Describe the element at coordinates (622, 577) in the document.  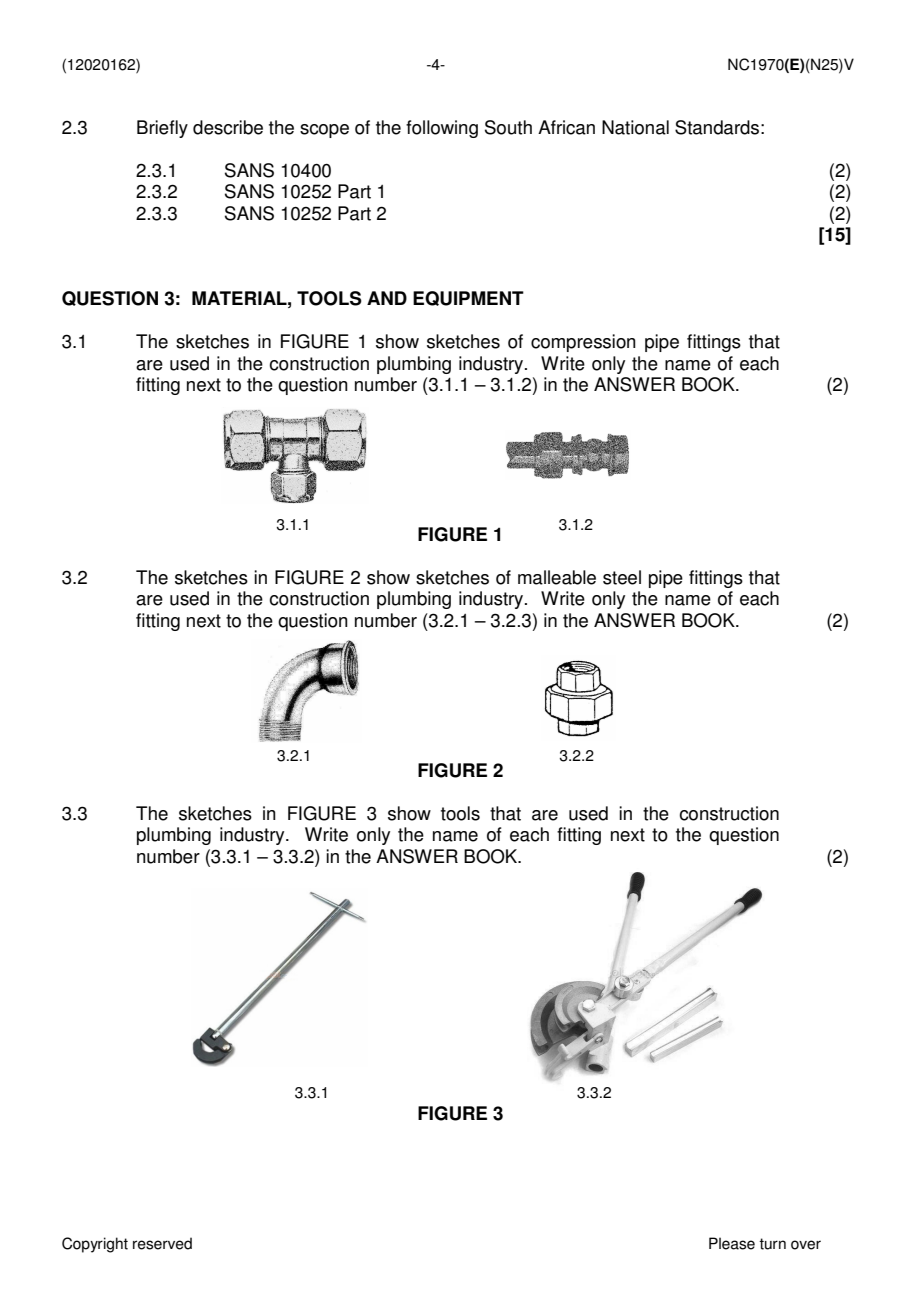
I see `steel` at that location.
